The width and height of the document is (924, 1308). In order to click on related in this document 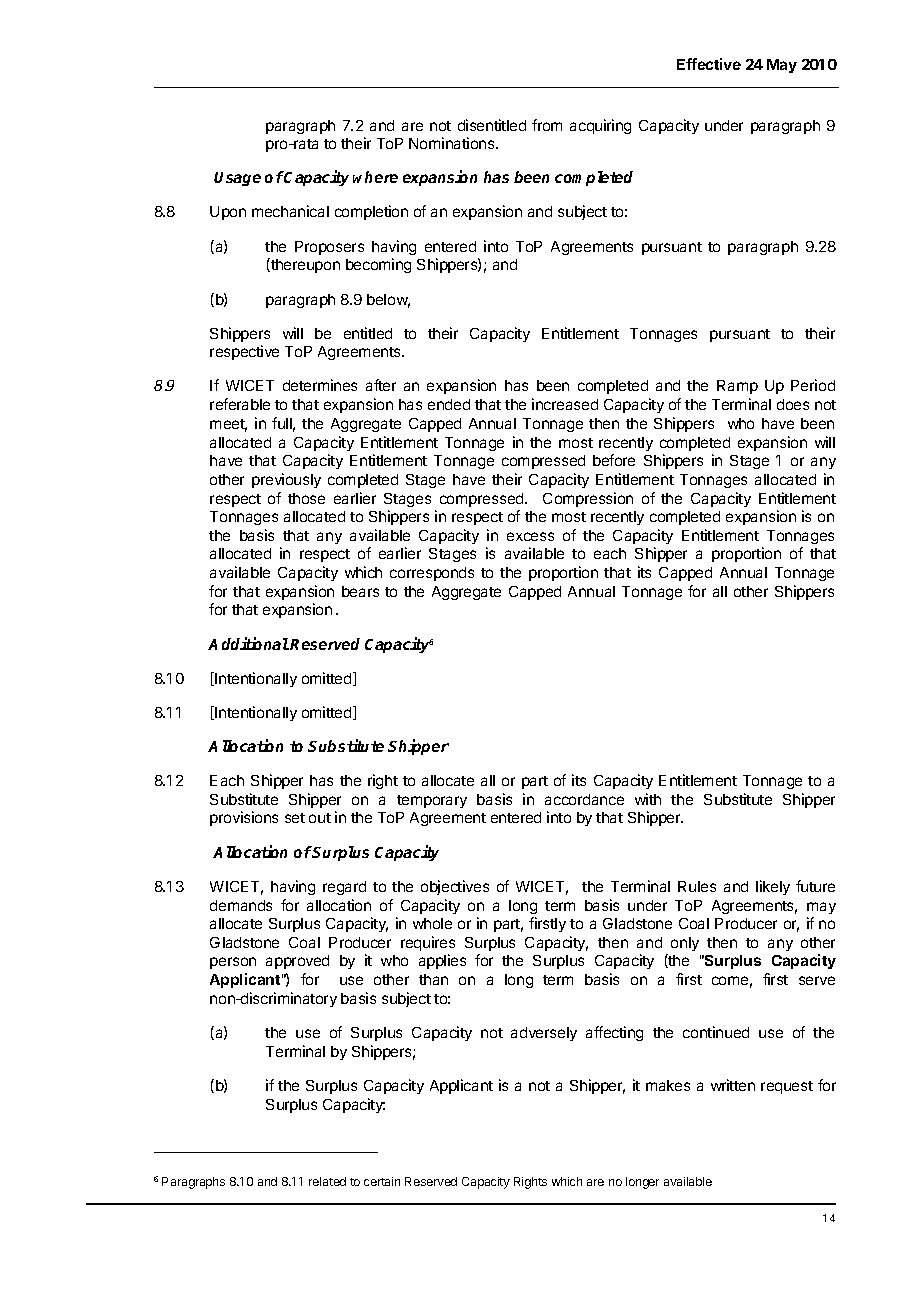, I will do `click(327, 1181)`.
